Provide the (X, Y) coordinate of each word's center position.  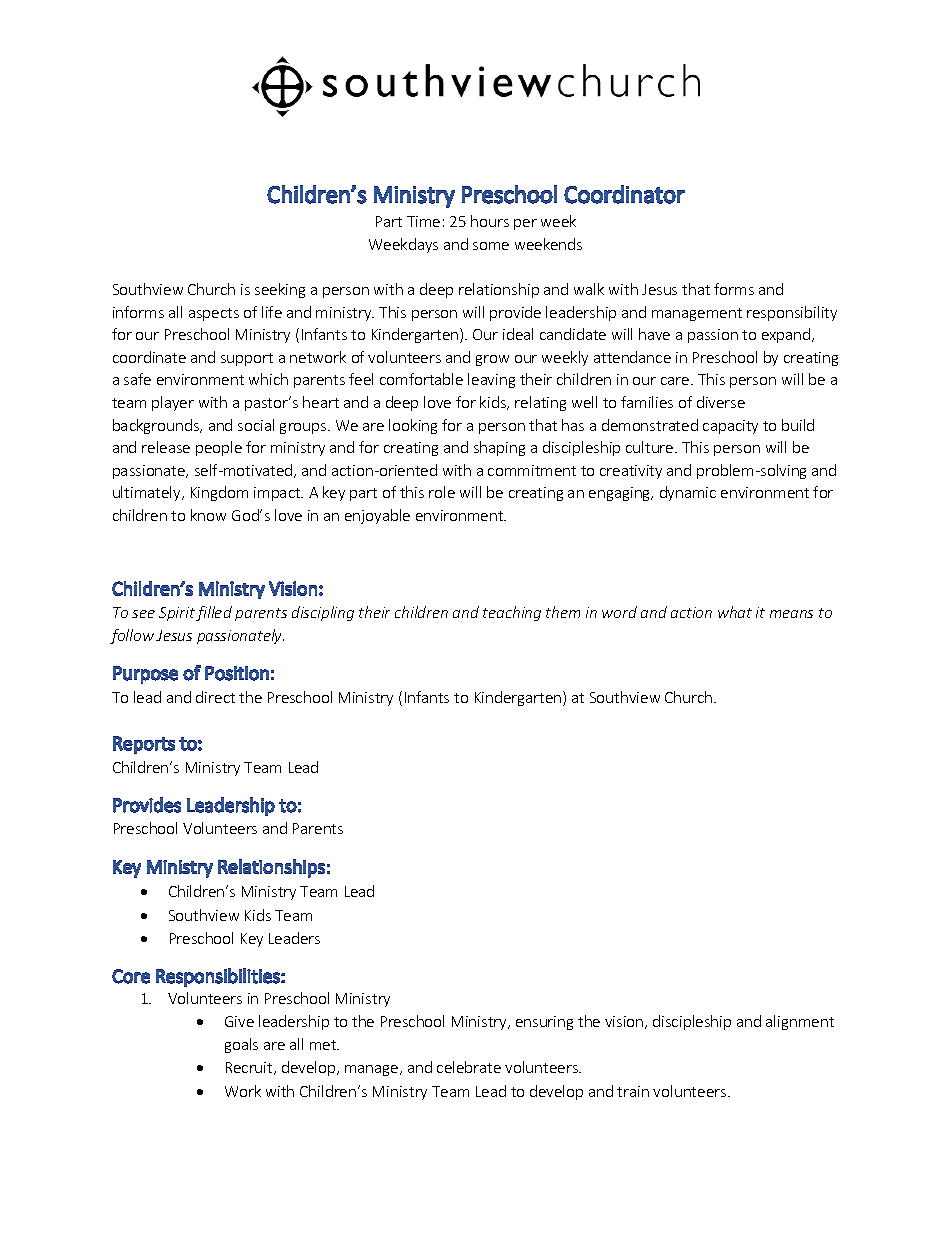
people (219, 448)
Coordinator (624, 194)
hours (490, 221)
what (735, 612)
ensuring (544, 1023)
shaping (499, 448)
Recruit (250, 1068)
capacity (730, 427)
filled (214, 613)
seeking (280, 290)
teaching (512, 613)
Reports (144, 745)
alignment (800, 1022)
